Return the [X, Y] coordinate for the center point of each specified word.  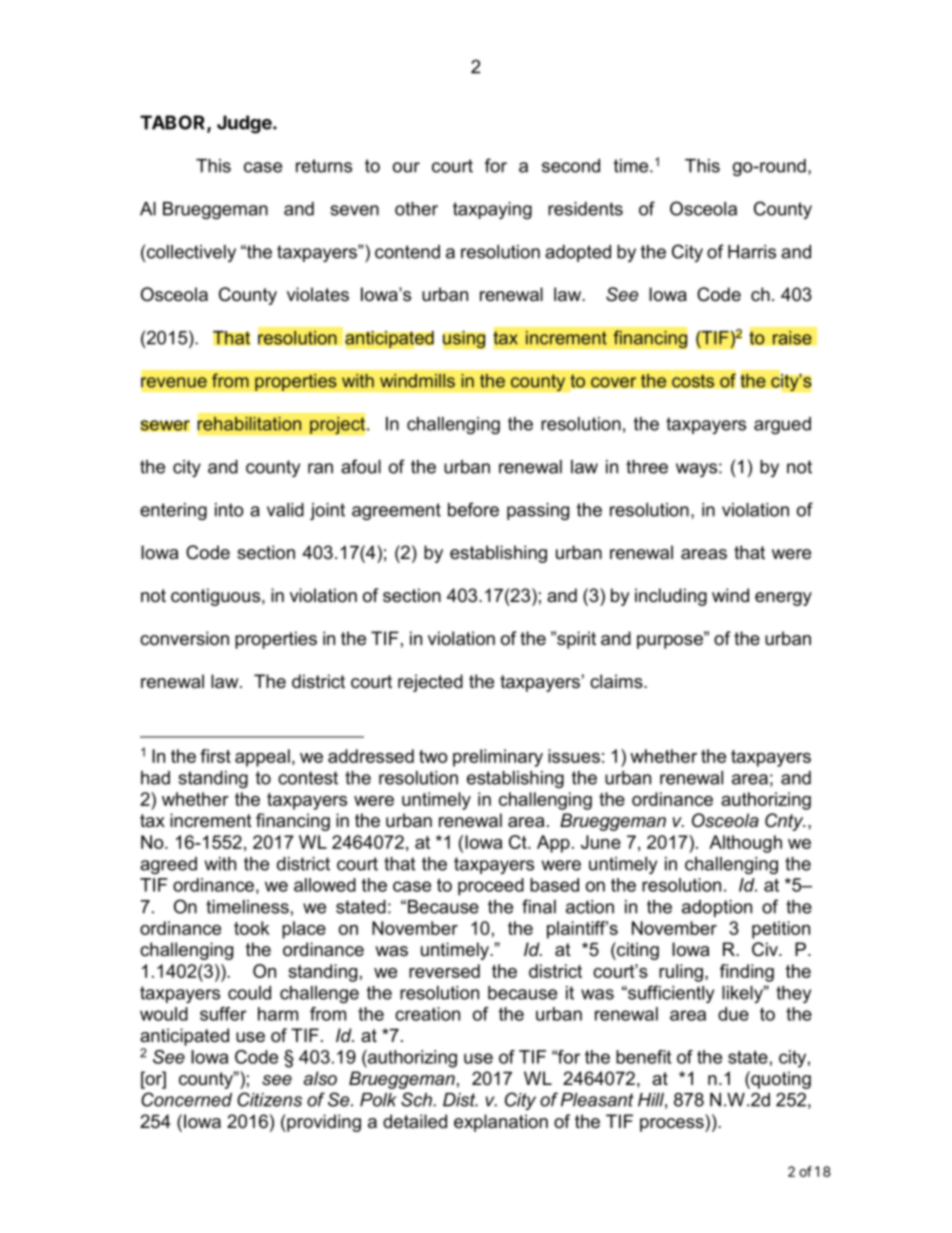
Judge [245, 124]
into [229, 510]
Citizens [269, 1099]
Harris [752, 252]
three [647, 467]
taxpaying [492, 210]
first [215, 756]
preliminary [498, 758]
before [473, 509]
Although [745, 844]
